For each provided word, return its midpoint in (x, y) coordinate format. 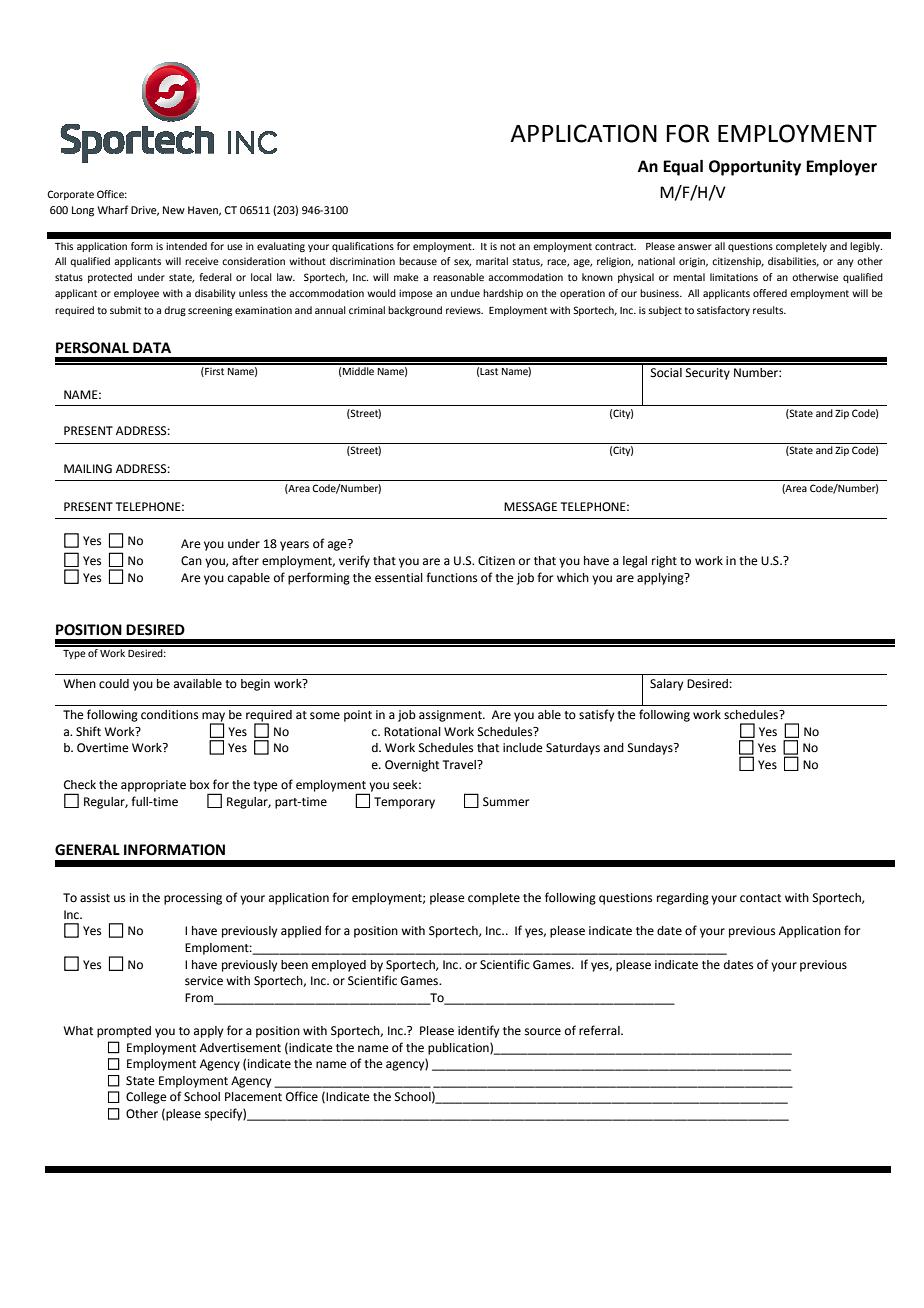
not (508, 246)
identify (478, 1031)
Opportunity (755, 168)
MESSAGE (530, 507)
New (174, 210)
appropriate (153, 786)
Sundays (651, 749)
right (664, 562)
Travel (460, 765)
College (146, 1098)
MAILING (88, 469)
